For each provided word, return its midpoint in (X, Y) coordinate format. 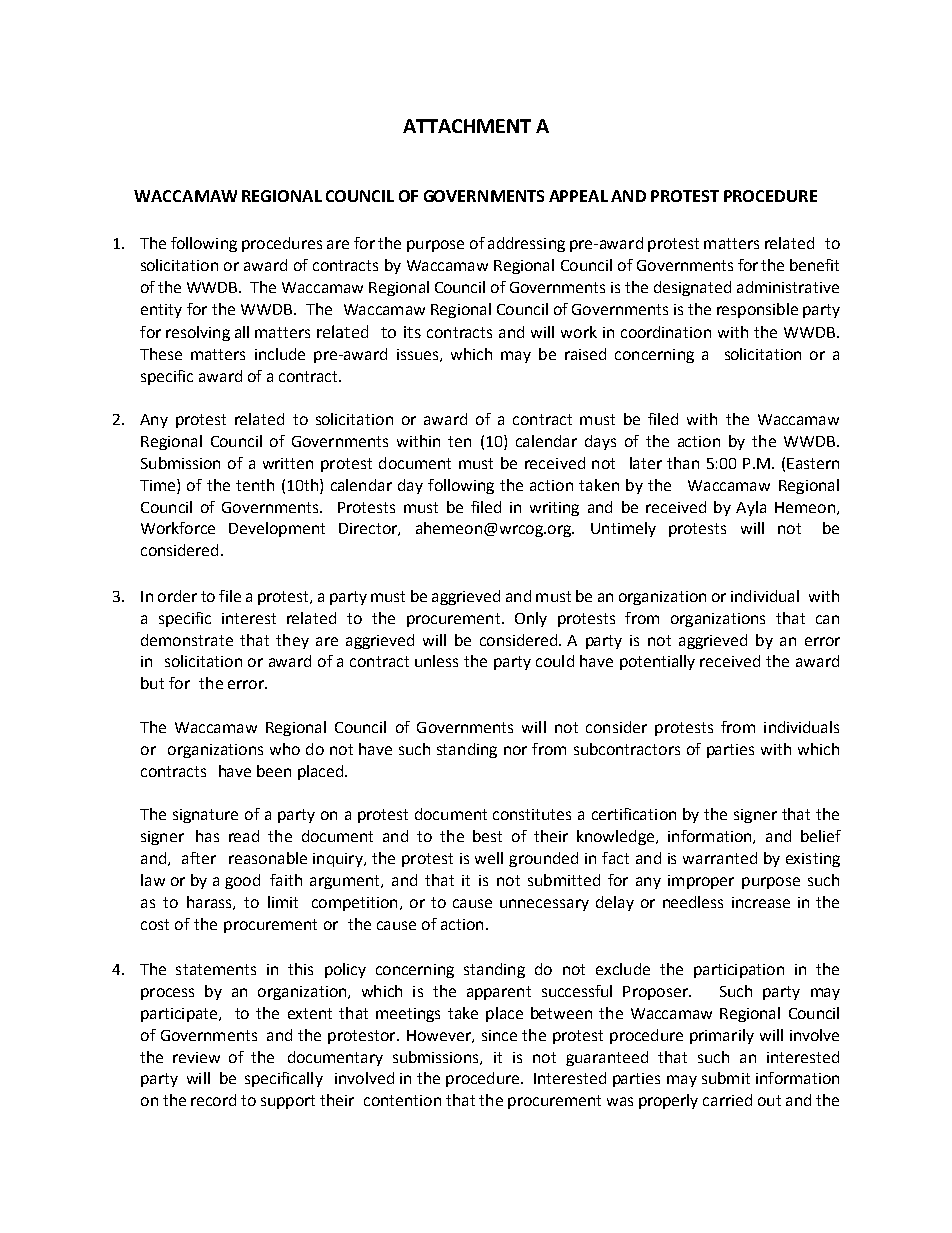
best (487, 836)
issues (419, 355)
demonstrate (187, 640)
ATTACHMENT (467, 126)
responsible (757, 310)
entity (161, 311)
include (280, 354)
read (244, 836)
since (499, 1035)
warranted (720, 858)
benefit (814, 265)
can (827, 619)
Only (531, 619)
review (196, 1057)
